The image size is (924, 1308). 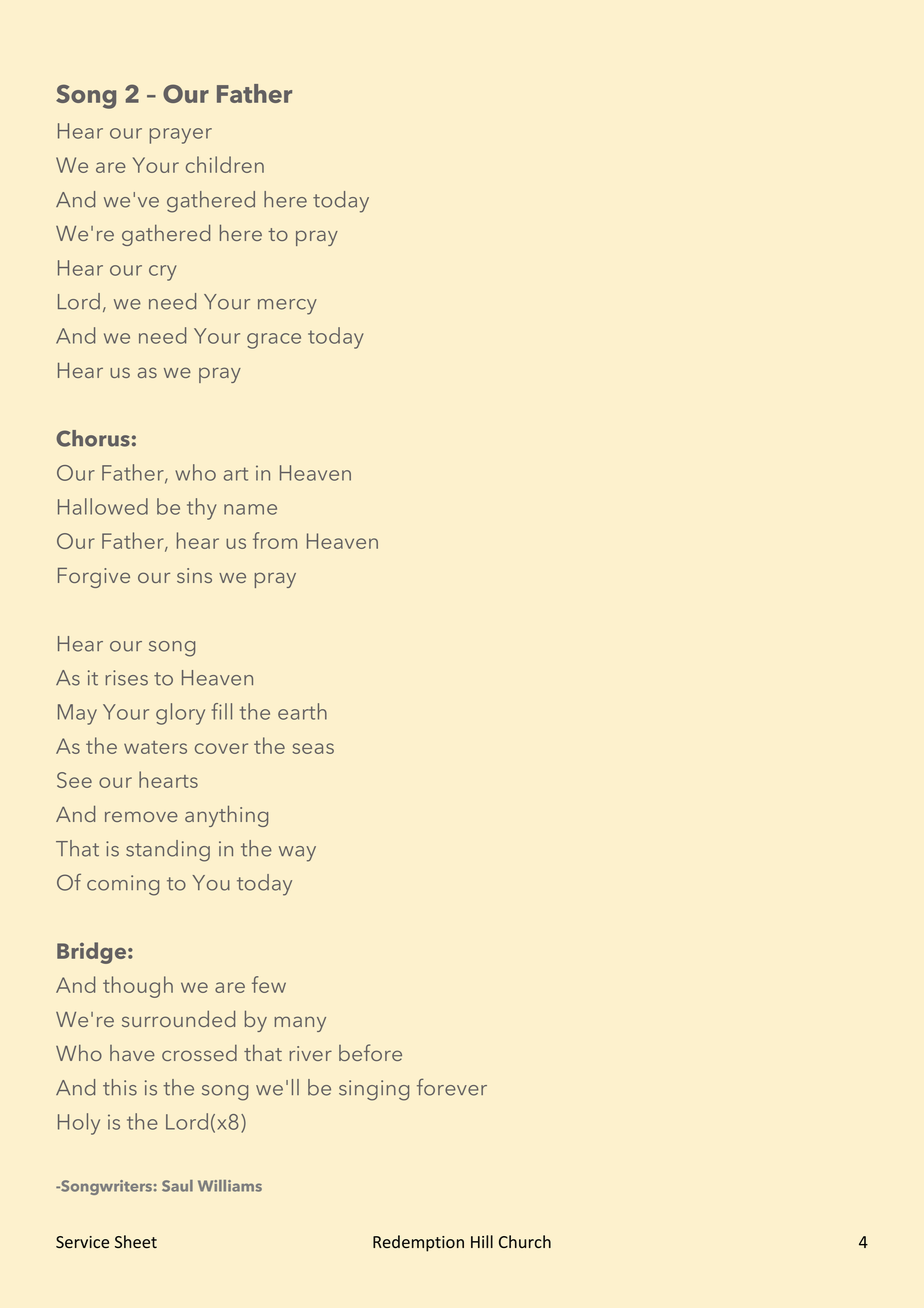 I want to click on name, so click(x=250, y=509).
